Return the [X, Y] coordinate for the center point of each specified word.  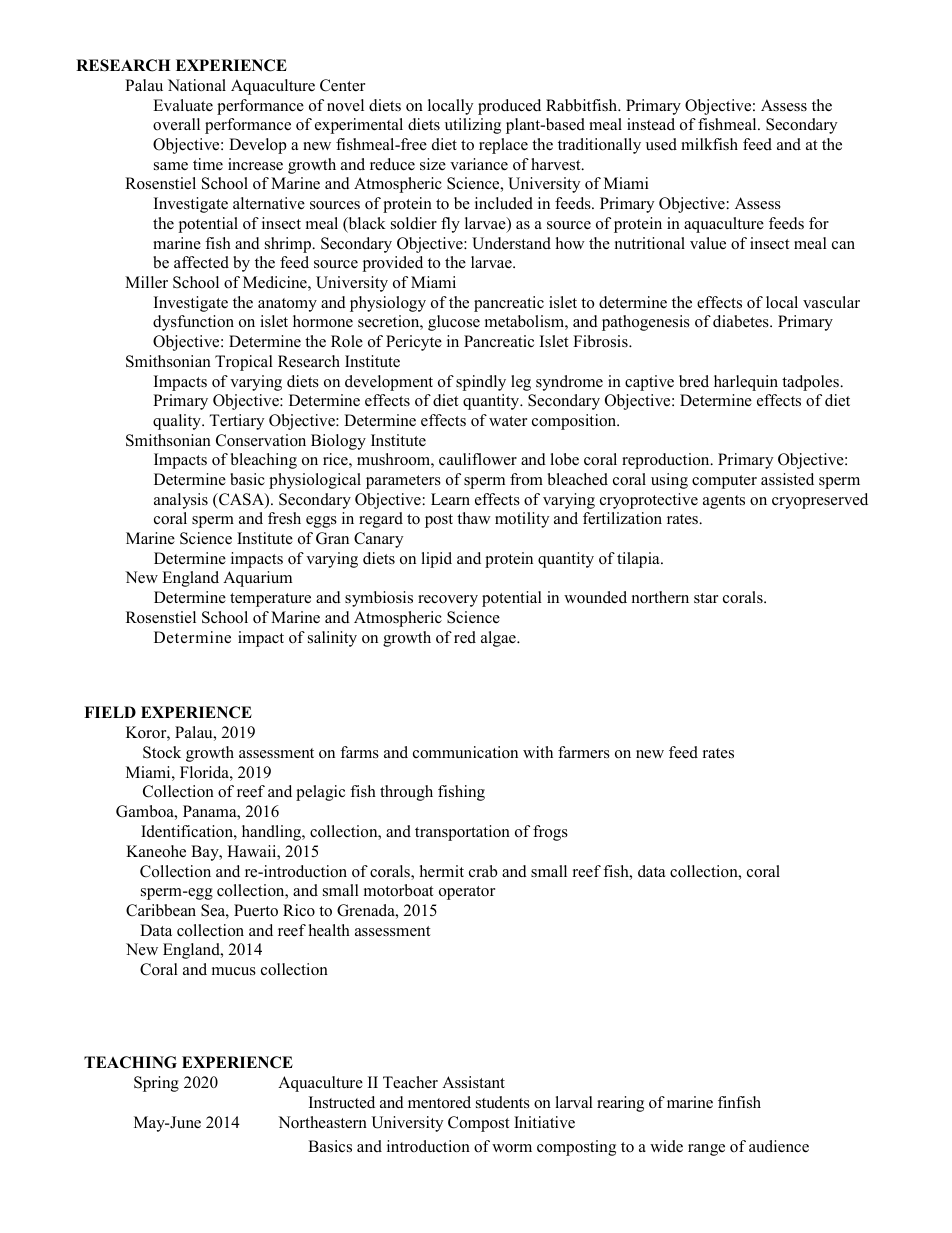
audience [779, 1146]
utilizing [473, 126]
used [661, 144]
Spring [156, 1084]
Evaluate [183, 105]
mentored [439, 1102]
